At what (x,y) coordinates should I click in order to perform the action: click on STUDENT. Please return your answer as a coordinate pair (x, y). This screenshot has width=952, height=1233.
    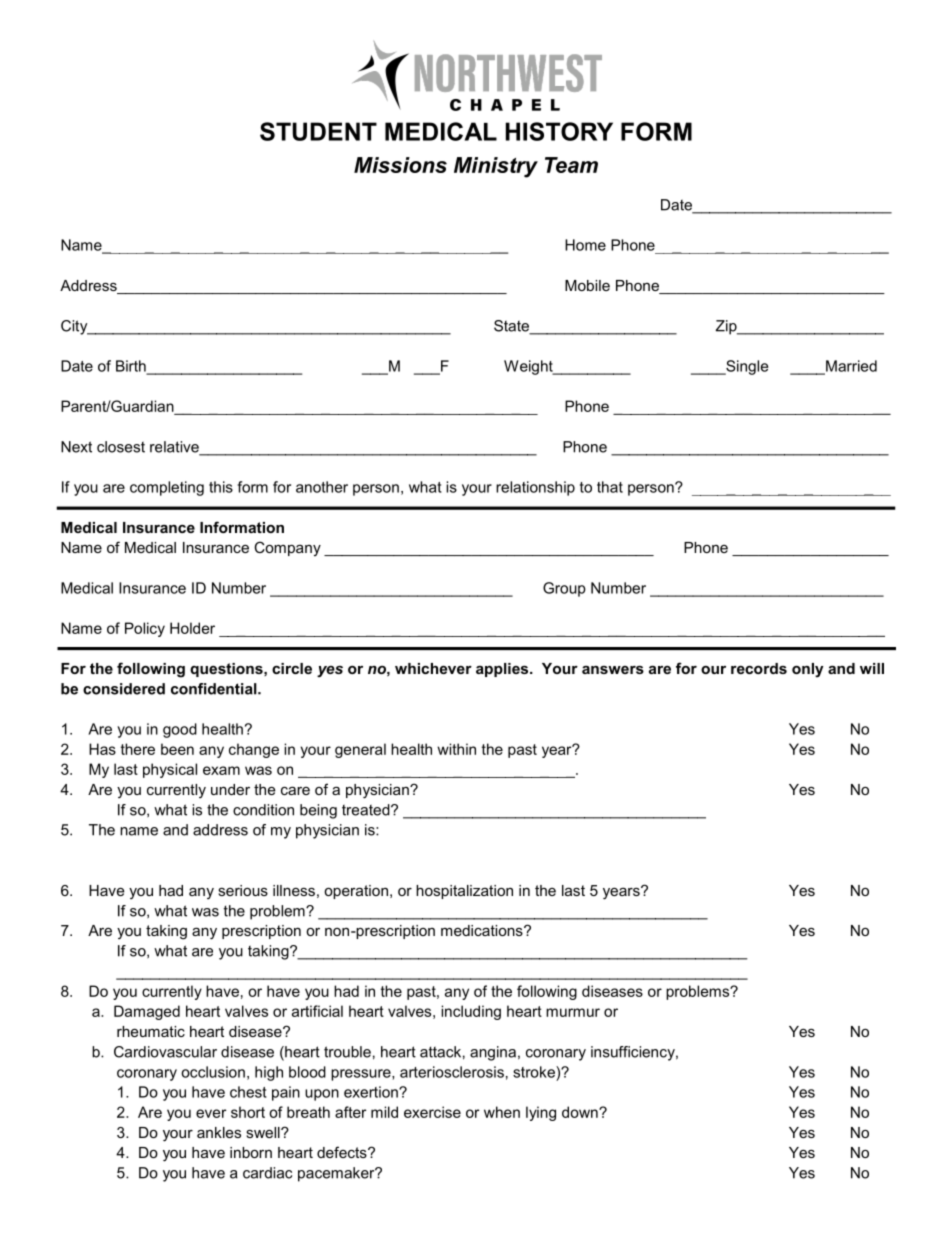
    Looking at the image, I should click on (318, 131).
